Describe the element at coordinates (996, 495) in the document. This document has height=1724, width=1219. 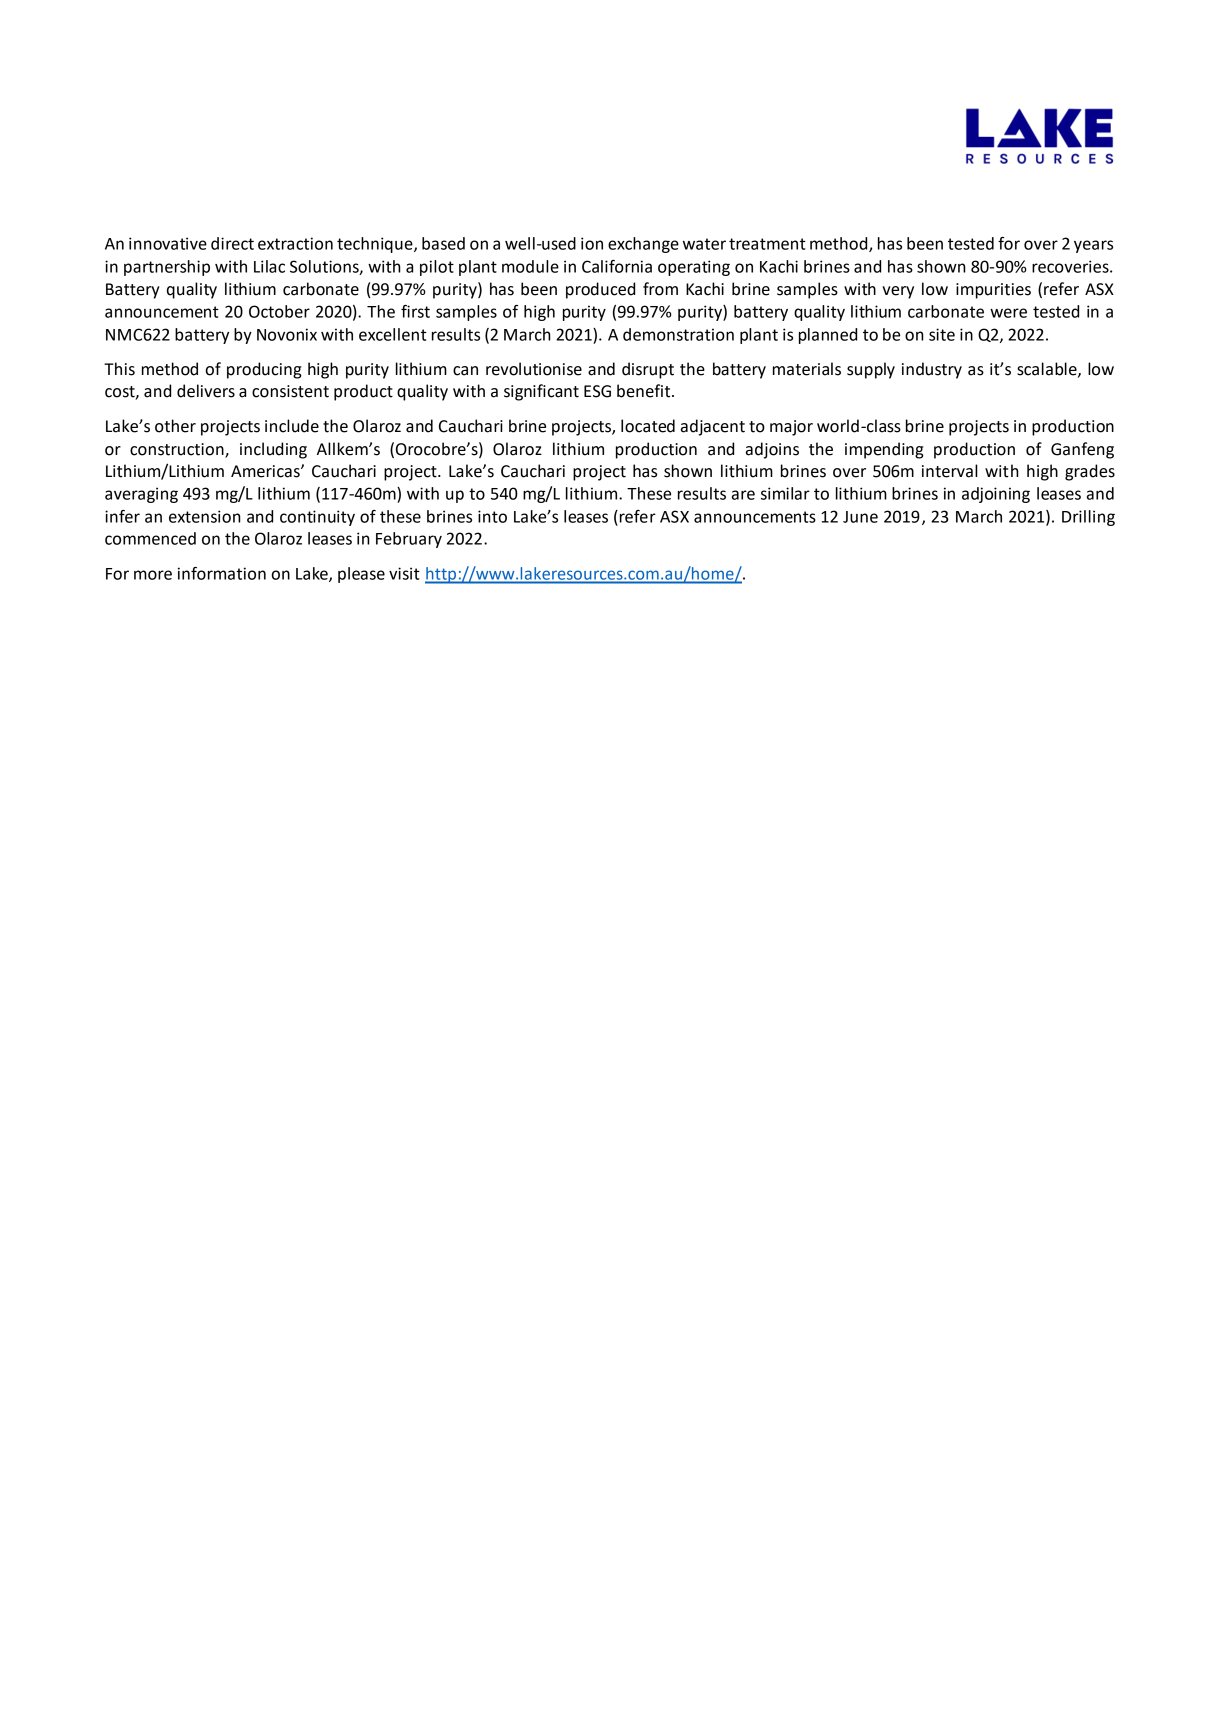
I see `adjoining` at that location.
